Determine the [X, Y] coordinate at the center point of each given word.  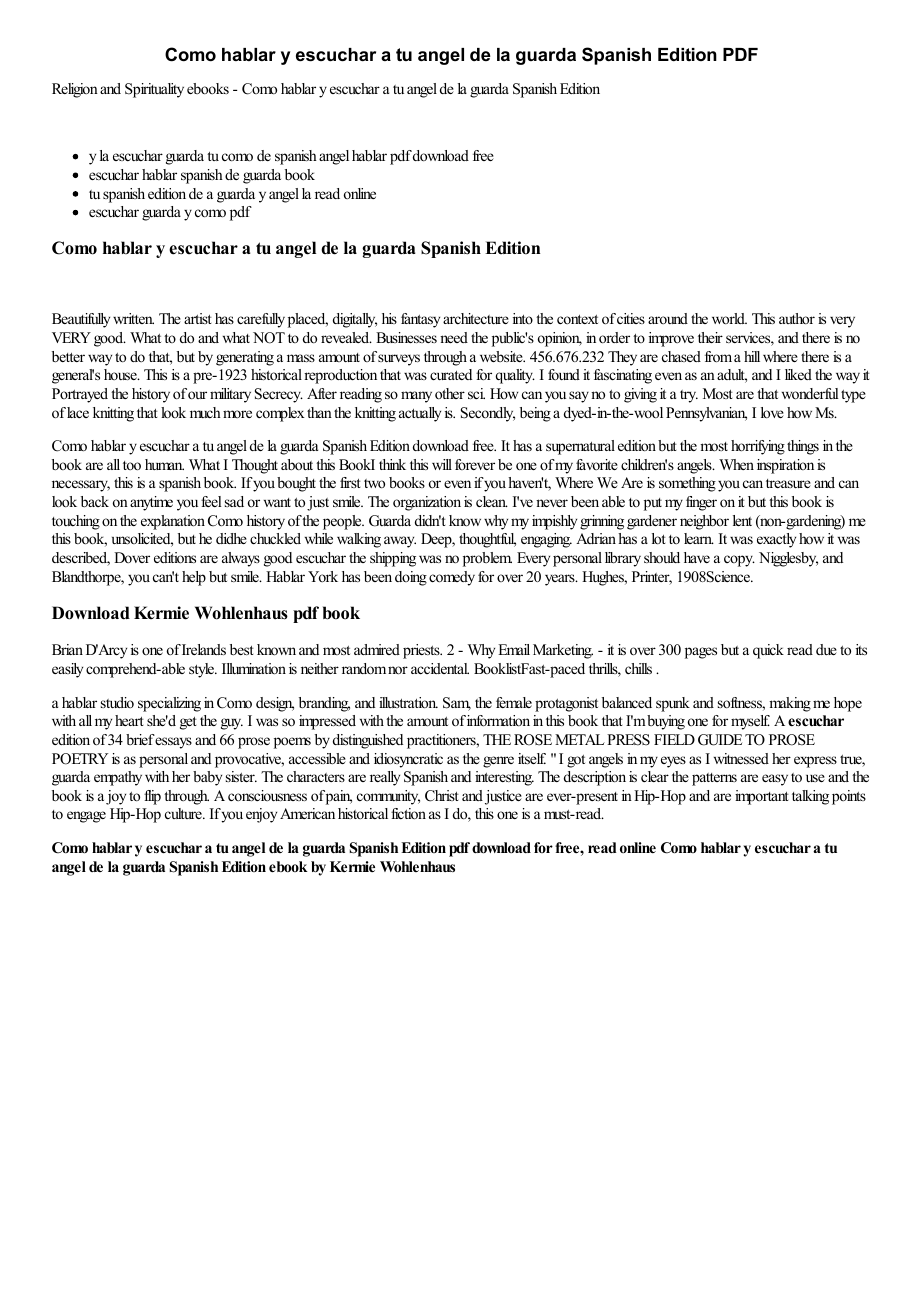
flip [152, 797]
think [392, 464]
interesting [504, 778]
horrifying [758, 447]
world [729, 318]
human [164, 464]
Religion [75, 90]
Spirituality [154, 90]
